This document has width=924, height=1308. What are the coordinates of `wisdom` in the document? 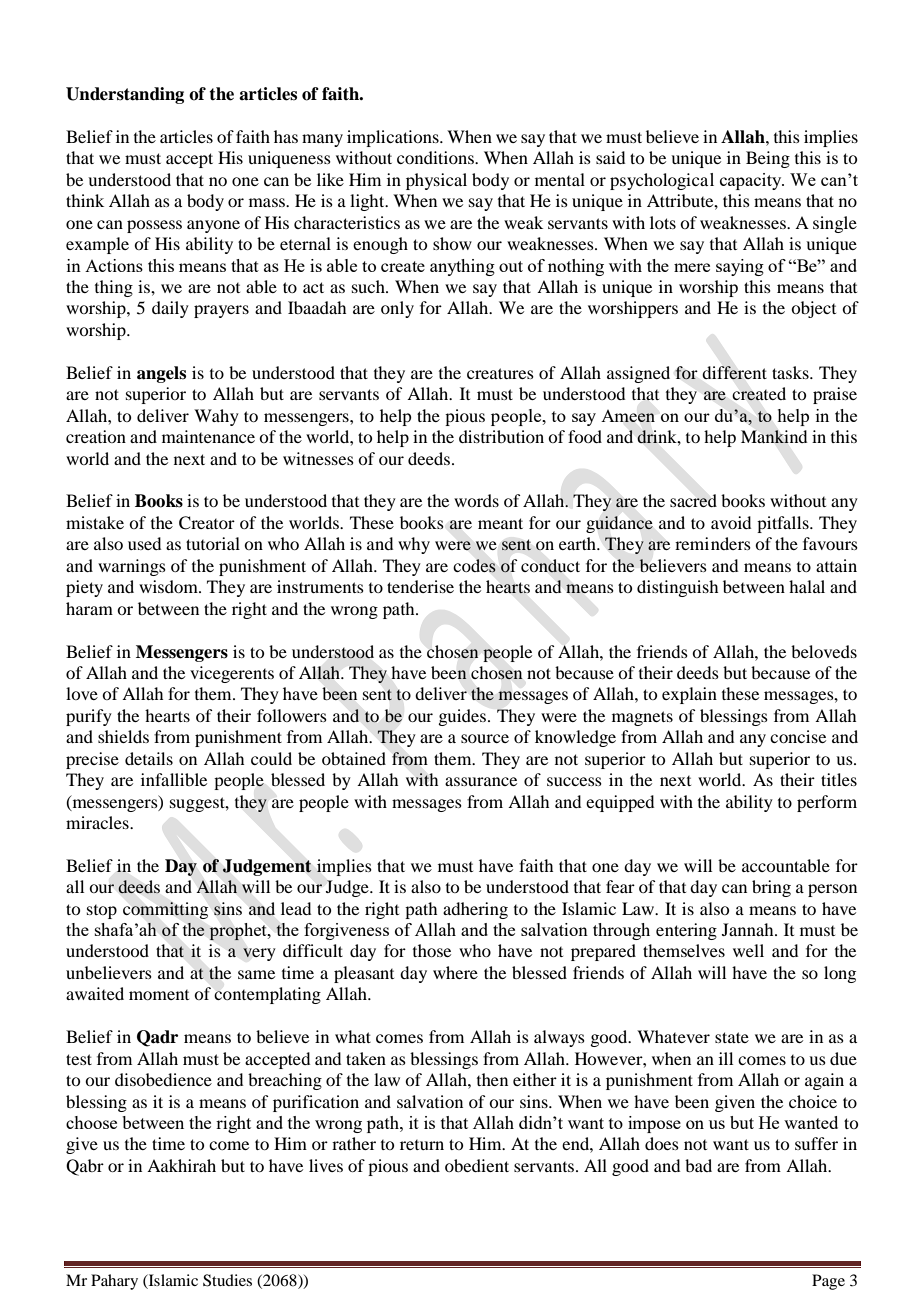 It's located at (169, 586).
